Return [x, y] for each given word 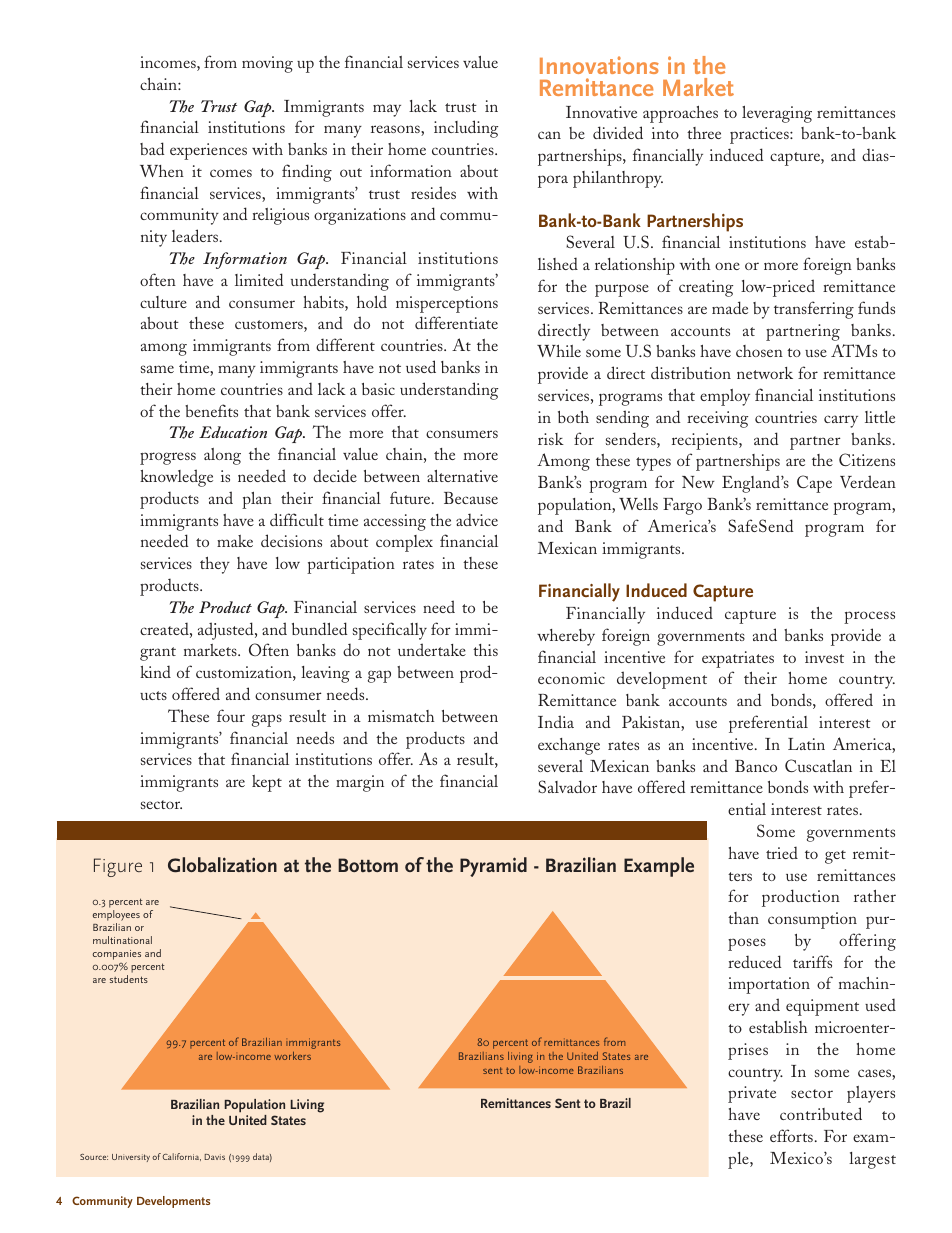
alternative [462, 476]
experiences [208, 151]
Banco [756, 766]
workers [292, 1056]
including [466, 129]
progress [168, 458]
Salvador [567, 786]
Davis [215, 1157]
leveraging [777, 114]
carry [841, 421]
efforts [791, 1135]
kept [267, 783]
